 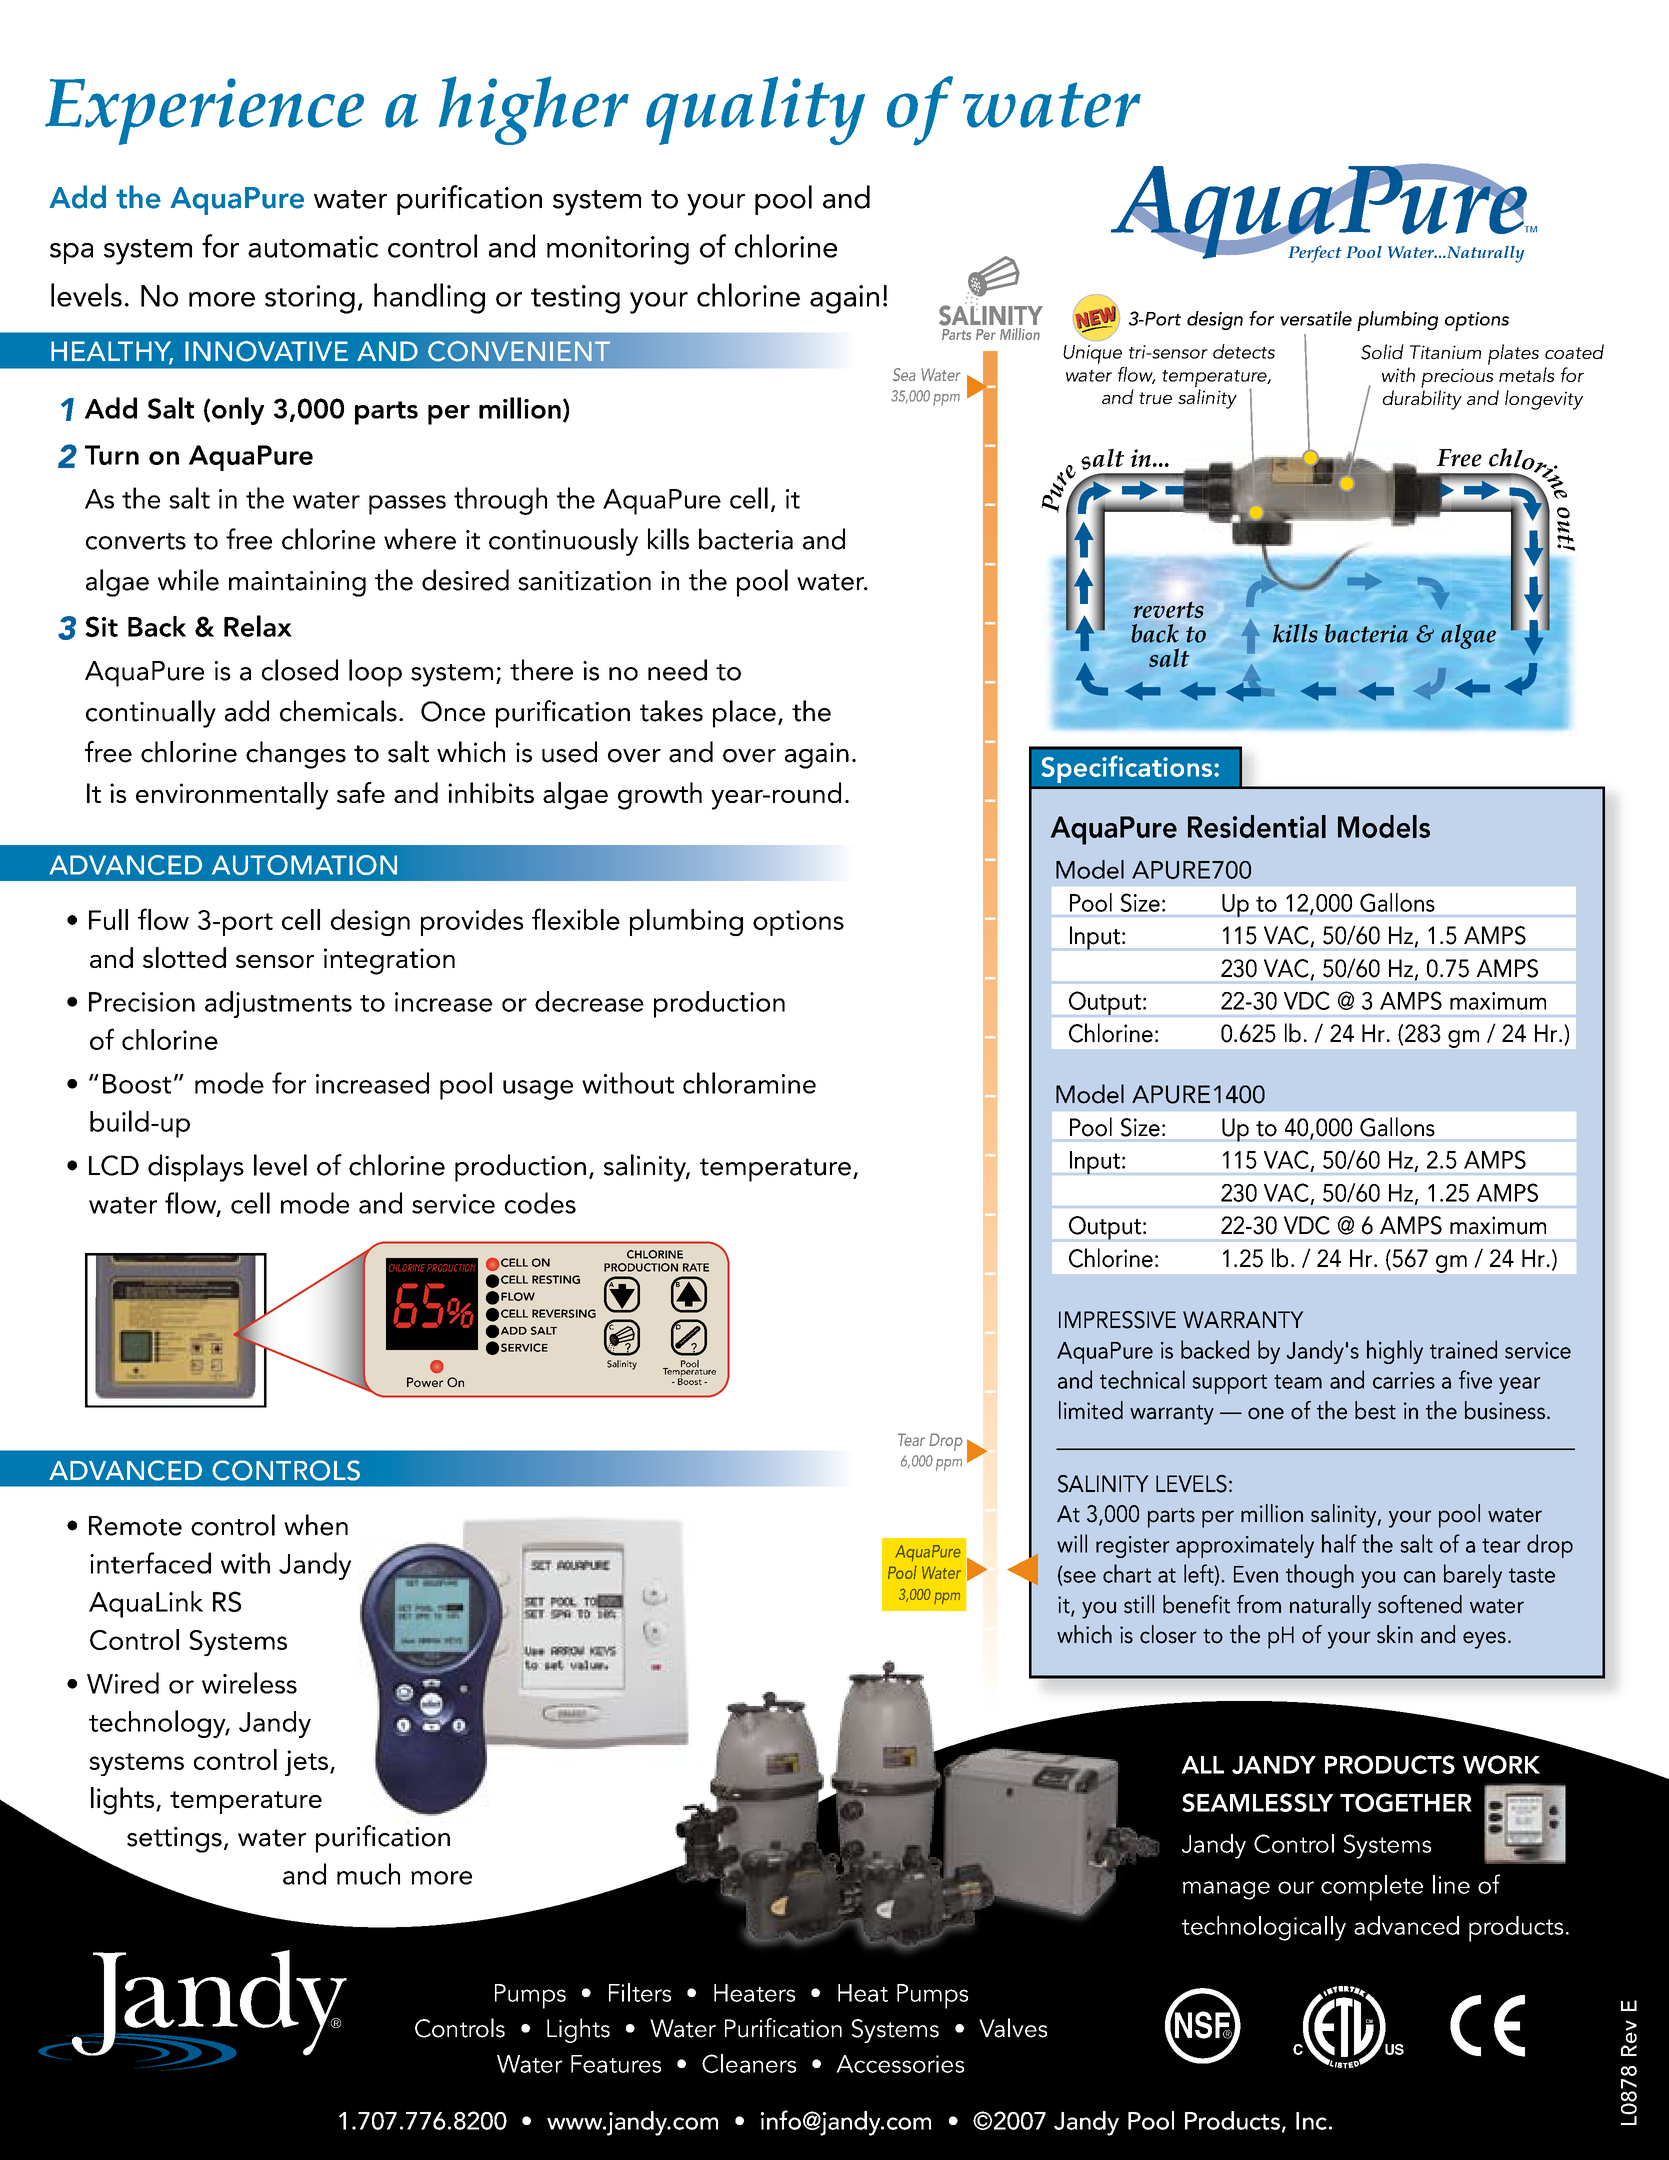 I want to click on Experience, so click(x=204, y=111).
